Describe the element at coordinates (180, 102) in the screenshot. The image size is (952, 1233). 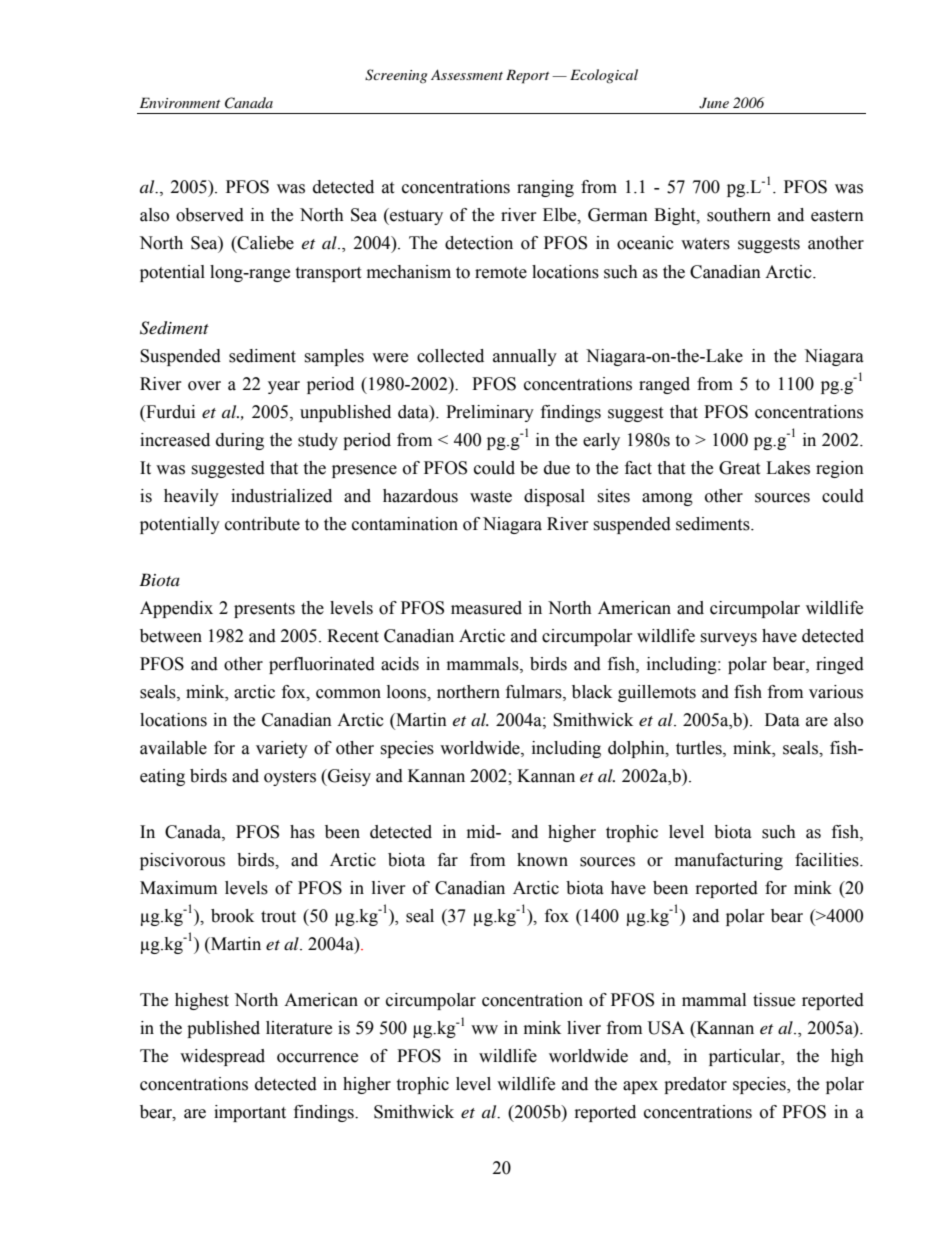
I see `Environment` at that location.
